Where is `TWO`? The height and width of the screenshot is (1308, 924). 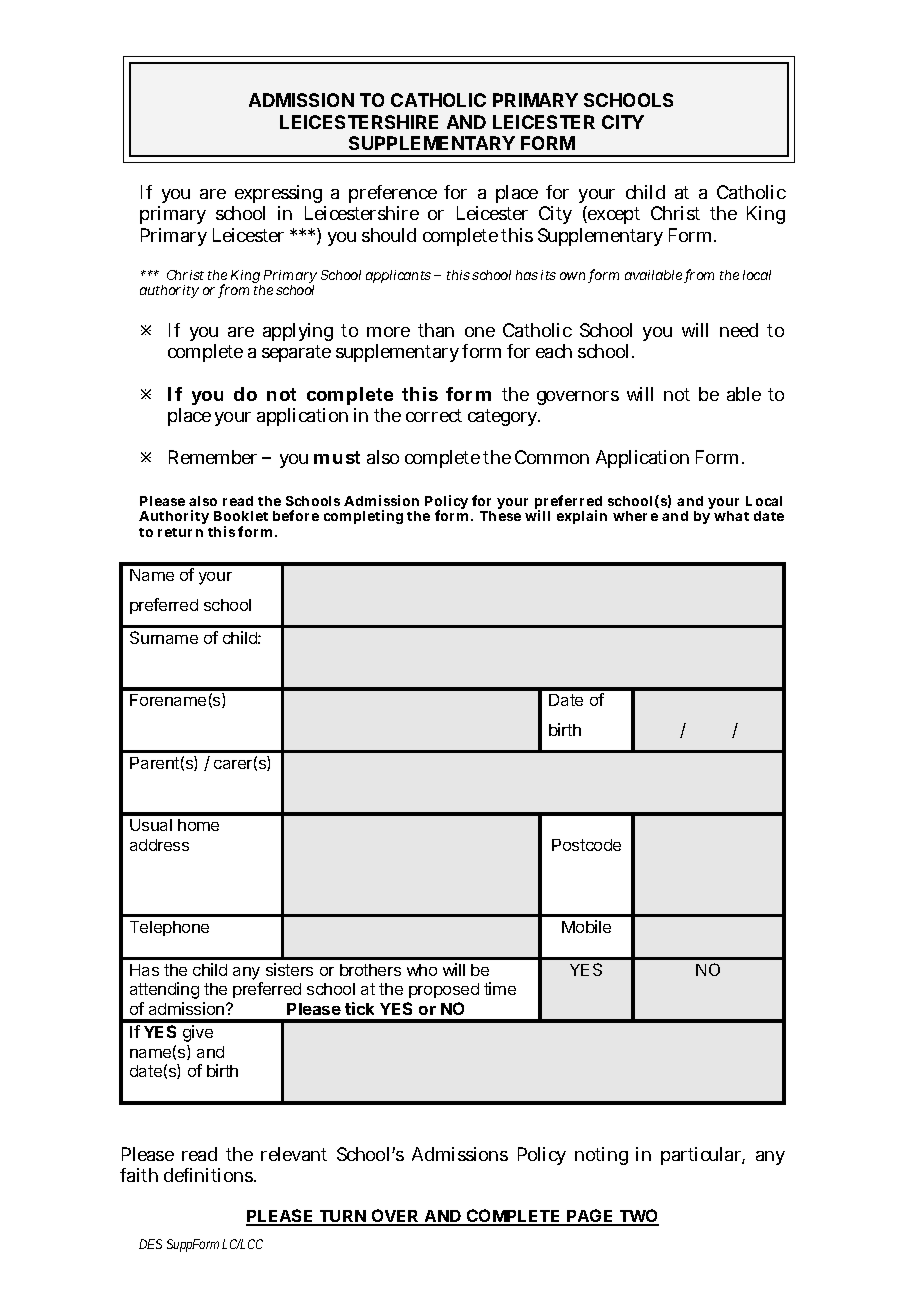
TWO is located at coordinates (638, 1217).
